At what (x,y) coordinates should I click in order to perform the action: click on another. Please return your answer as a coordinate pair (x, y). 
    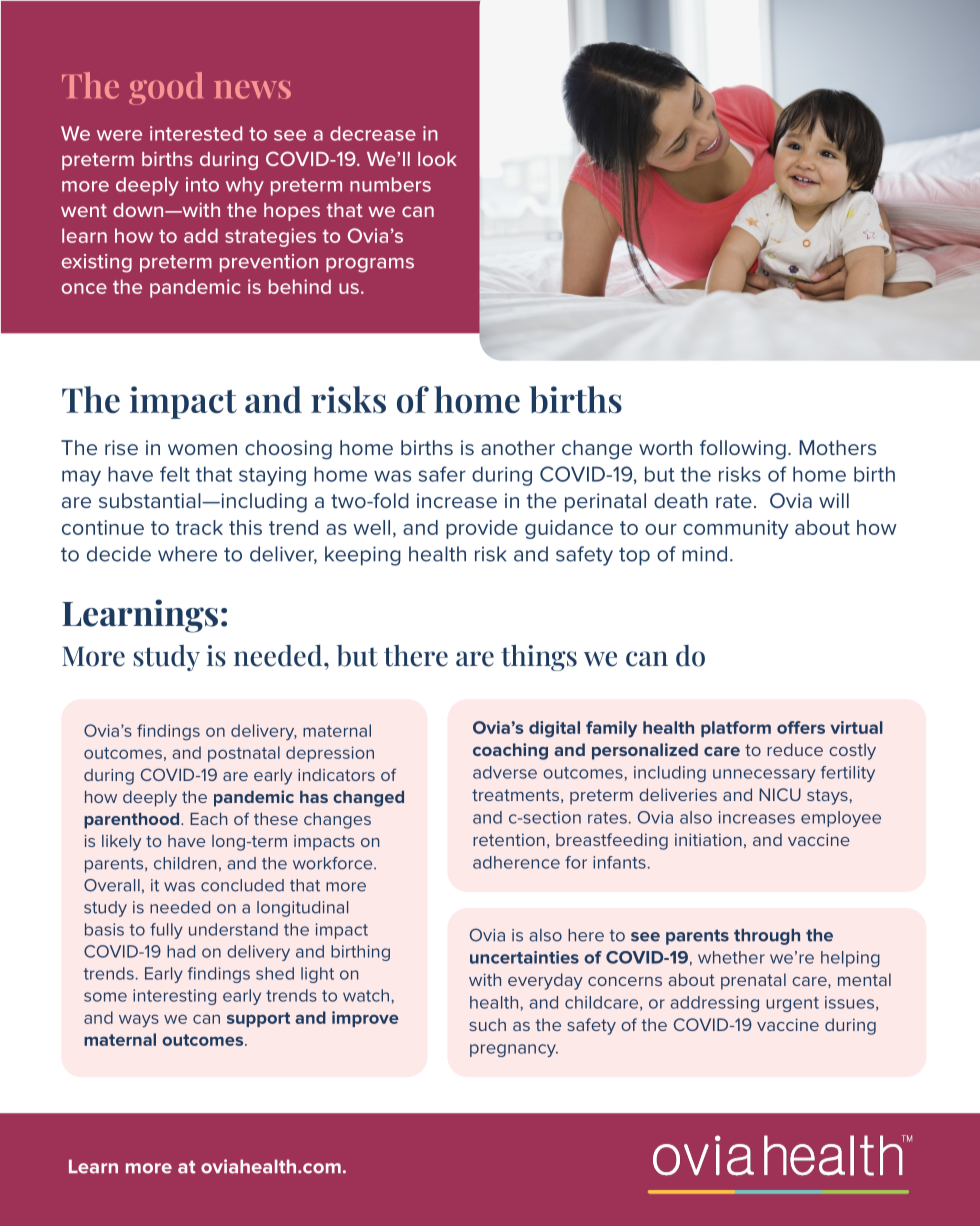
    Looking at the image, I should click on (518, 447).
